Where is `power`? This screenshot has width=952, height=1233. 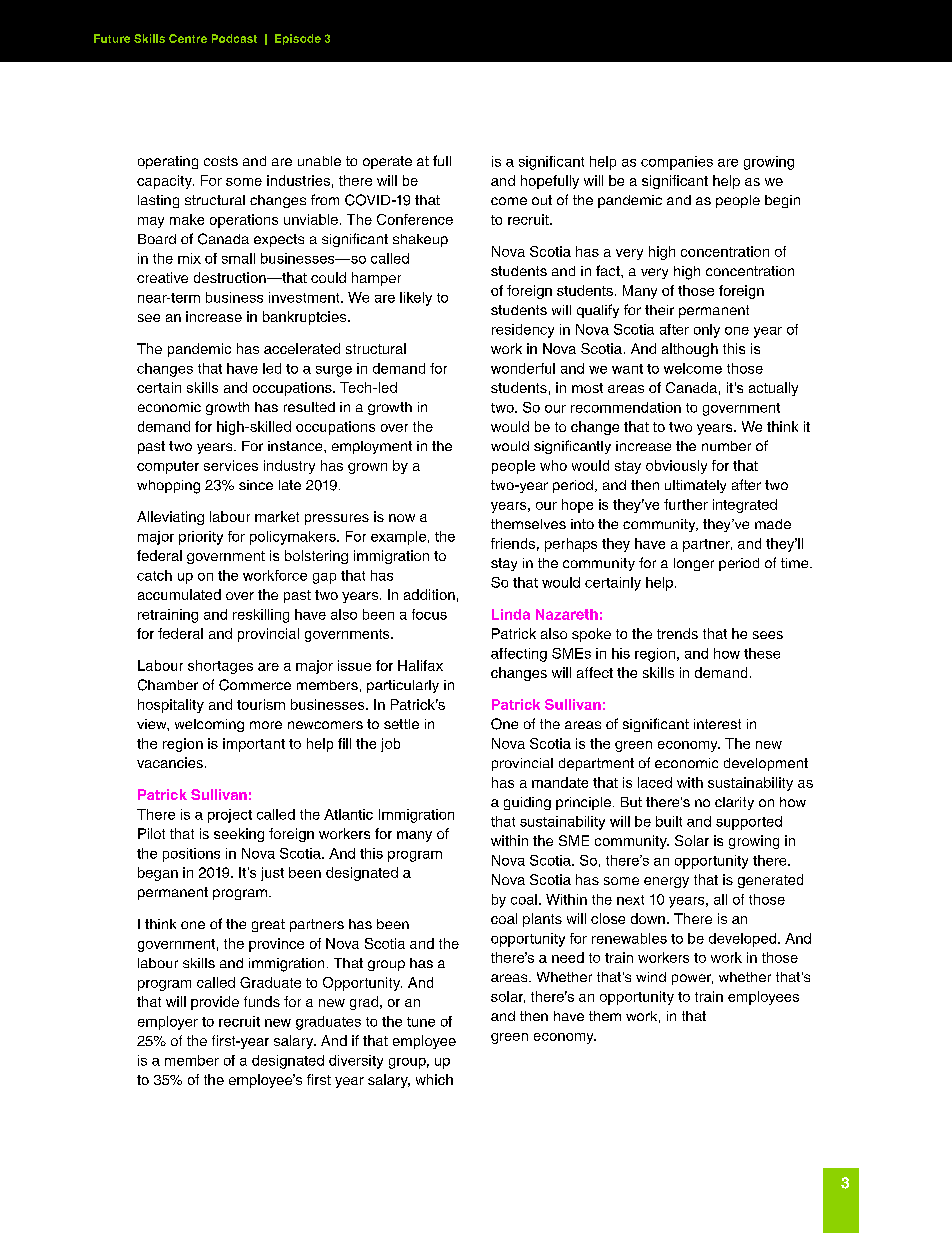
power is located at coordinates (692, 979).
